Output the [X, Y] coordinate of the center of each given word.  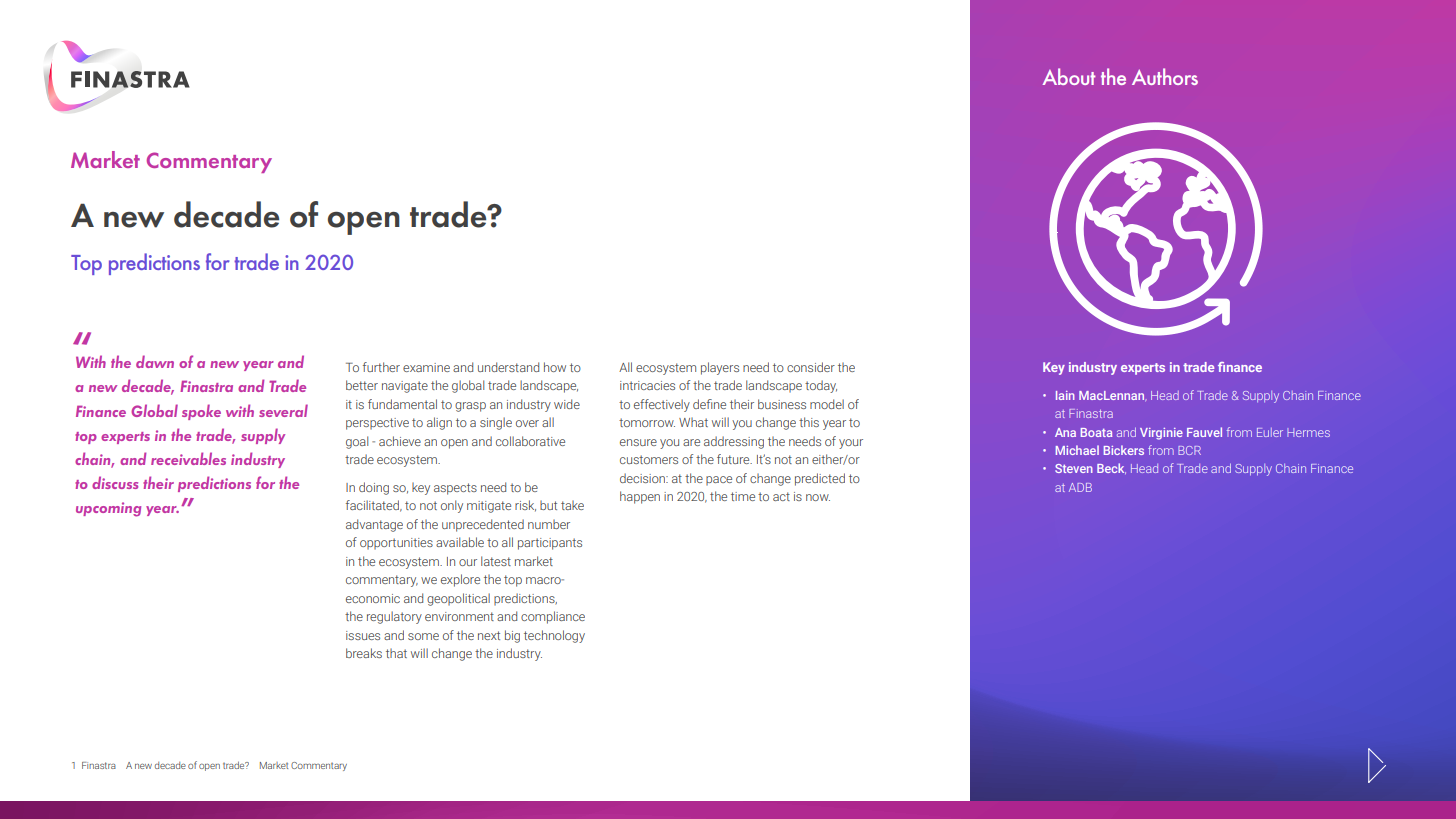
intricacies [647, 385]
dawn [155, 361]
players [720, 368]
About [1069, 76]
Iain [1065, 395]
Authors [1165, 76]
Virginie [1161, 434]
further [381, 367]
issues [363, 635]
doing [374, 488]
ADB [1080, 487]
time [743, 496]
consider [811, 367]
